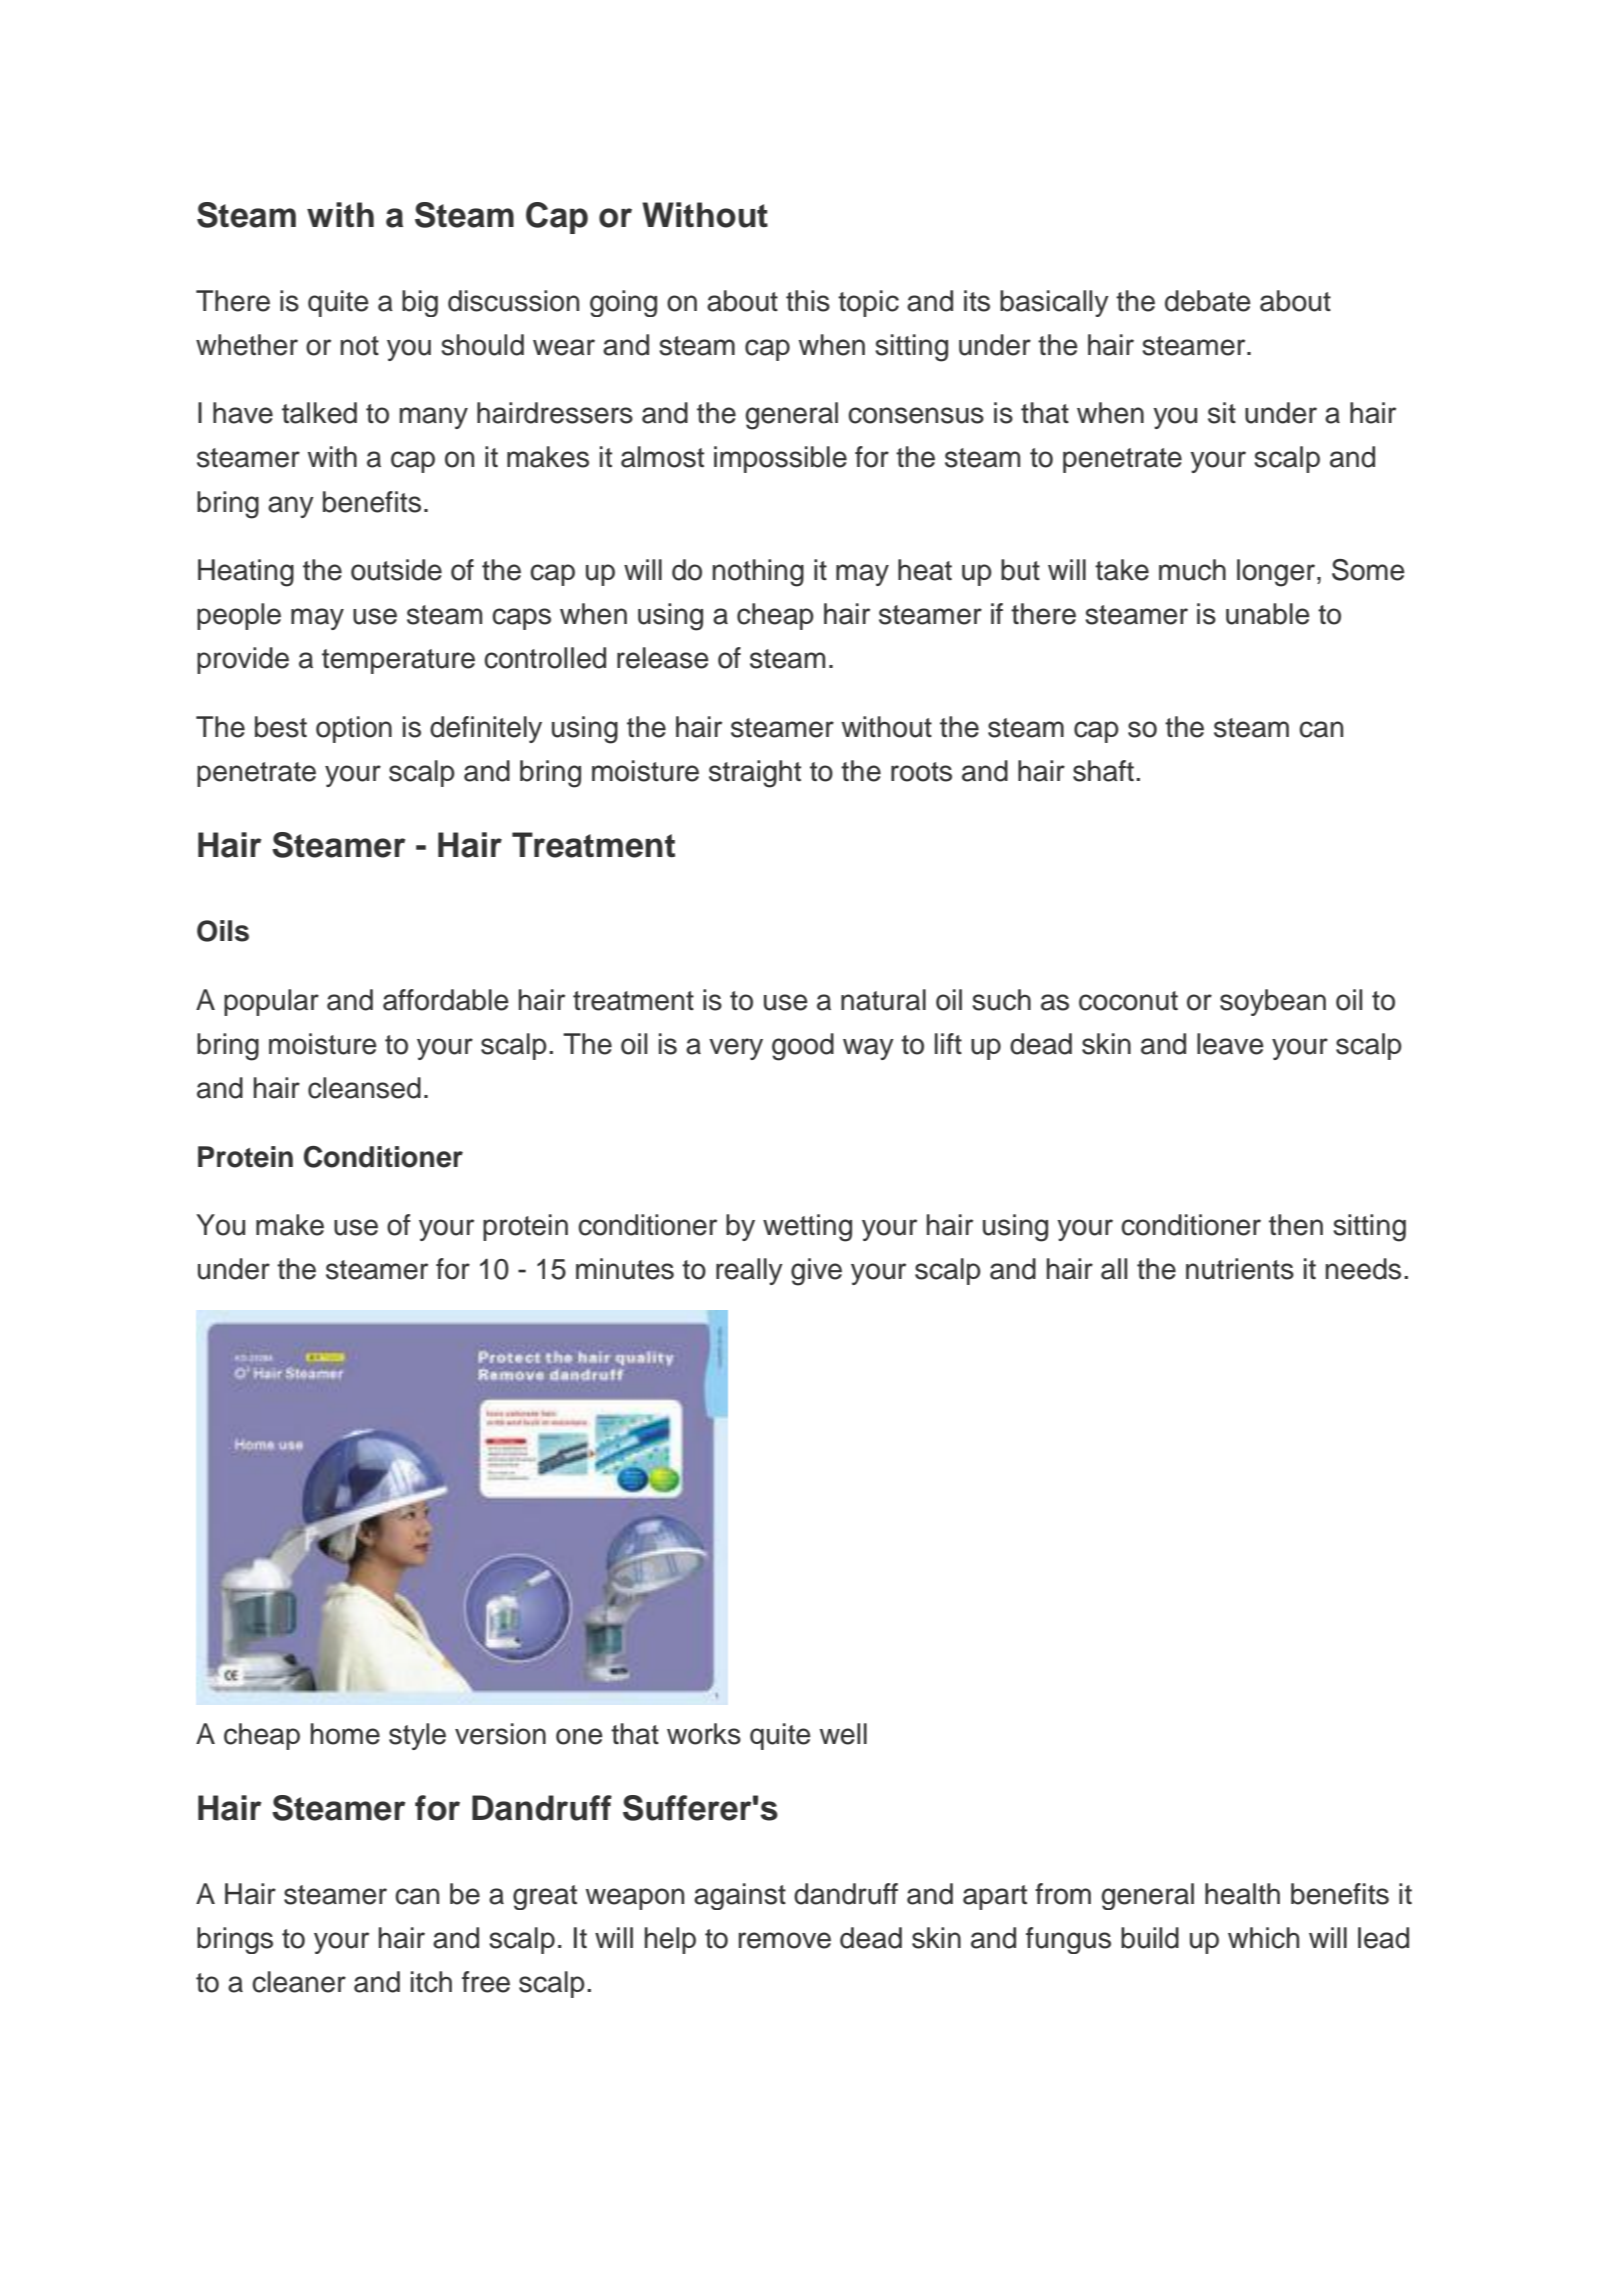 The image size is (1621, 2293). I want to click on nutrients, so click(1240, 1269).
